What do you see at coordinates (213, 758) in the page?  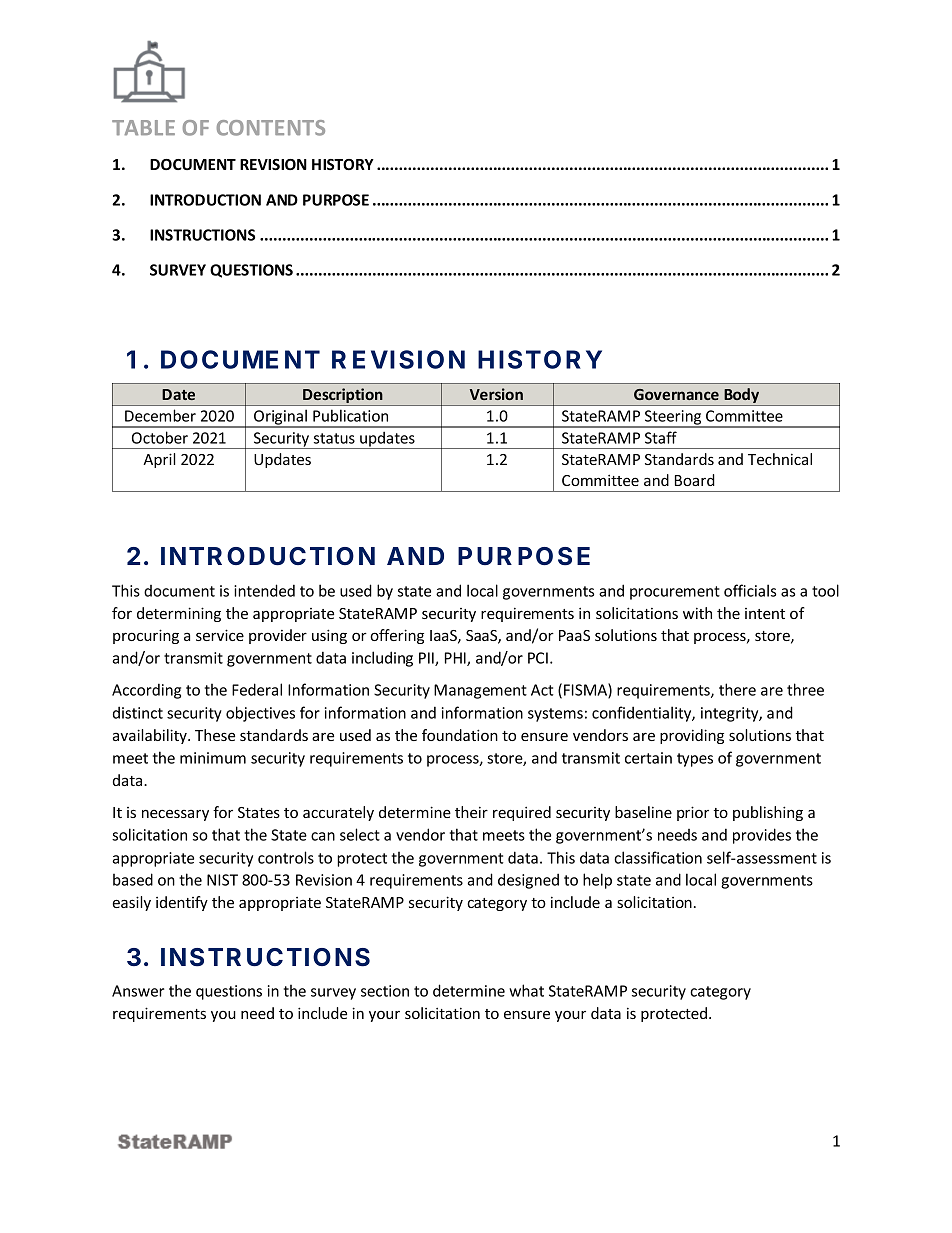 I see `minimum` at bounding box center [213, 758].
